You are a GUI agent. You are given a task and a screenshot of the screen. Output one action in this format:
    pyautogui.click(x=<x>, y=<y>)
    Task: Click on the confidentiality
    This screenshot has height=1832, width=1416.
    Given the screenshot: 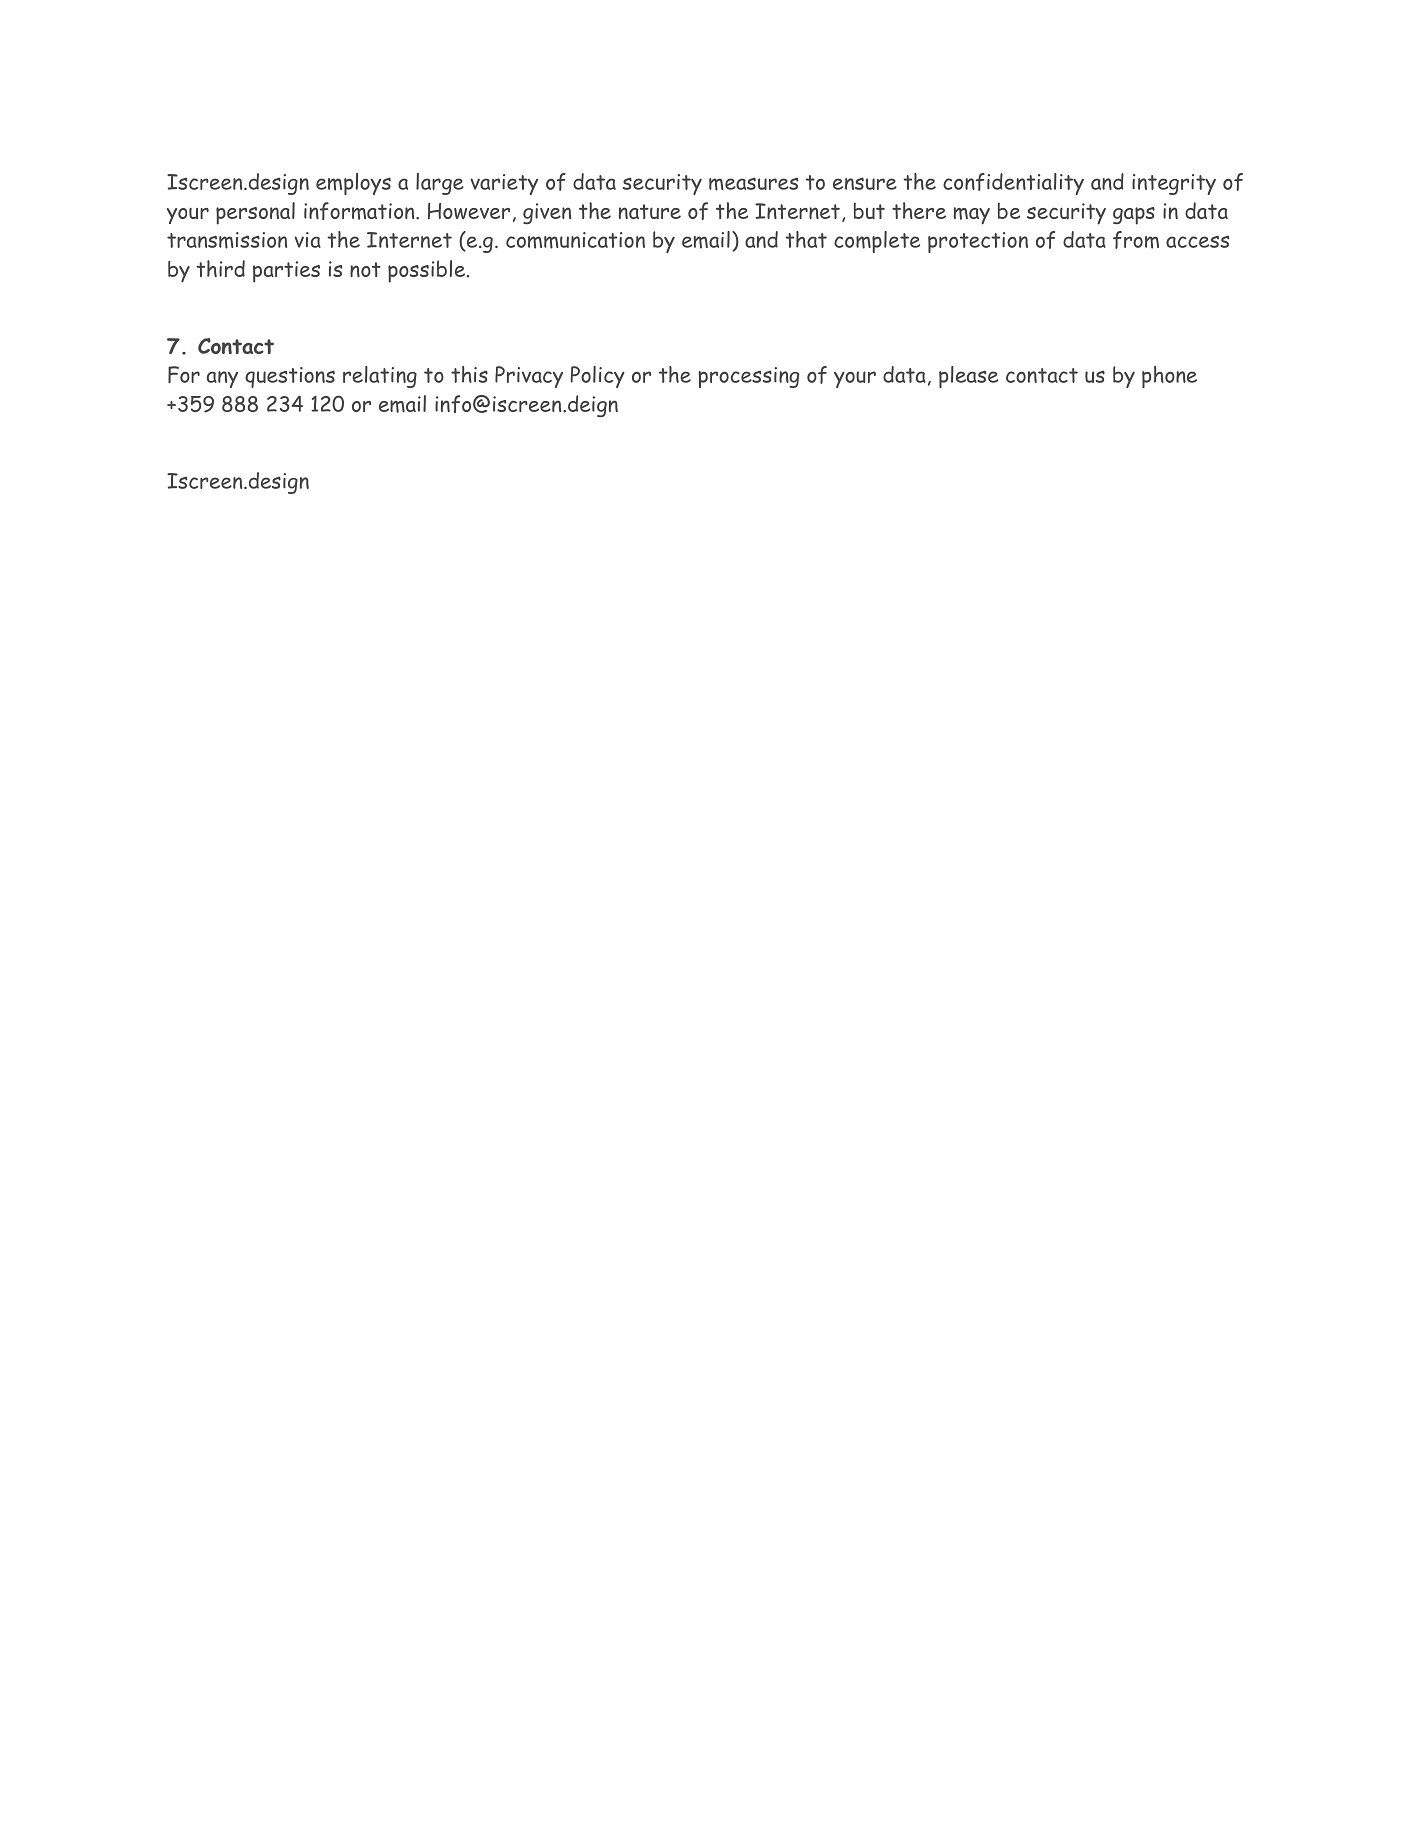 What is the action you would take?
    pyautogui.click(x=1013, y=184)
